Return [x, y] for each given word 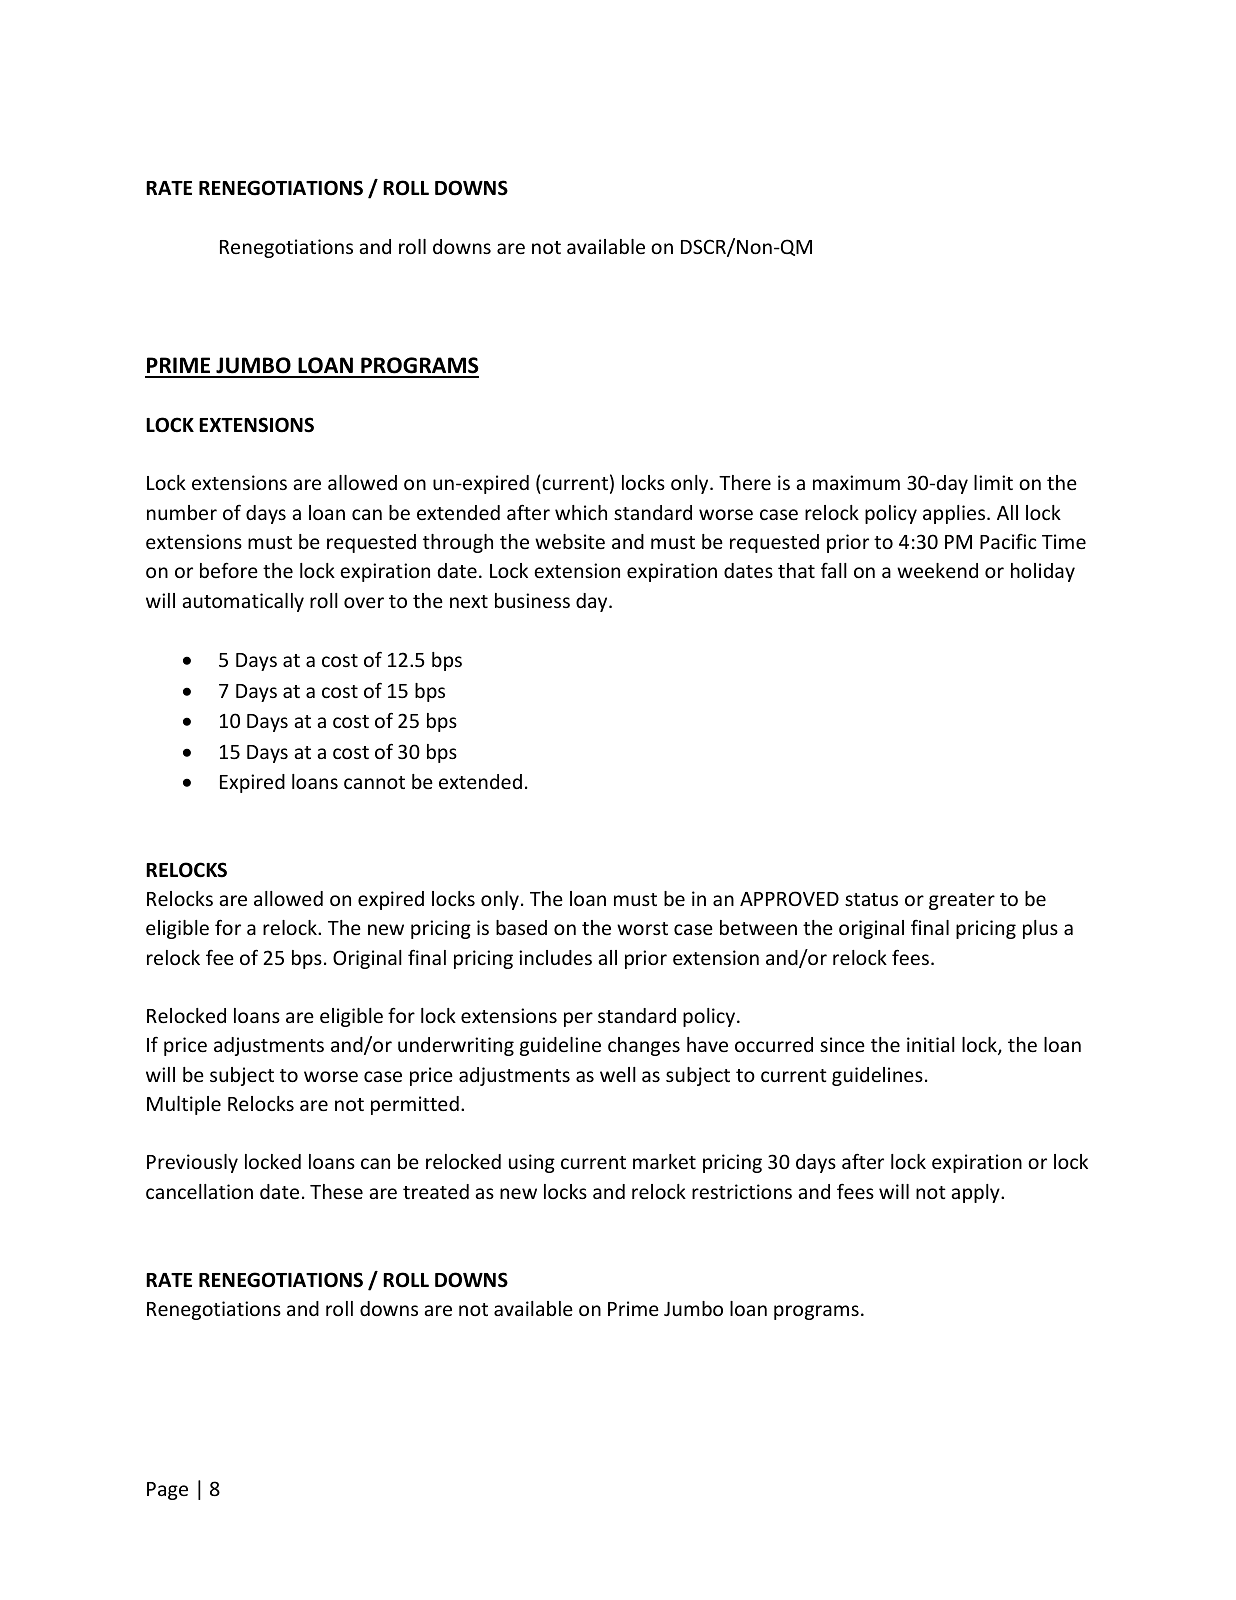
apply [976, 1193]
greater [962, 901]
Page [167, 1491]
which [581, 512]
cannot [374, 782]
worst [642, 928]
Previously [192, 1163]
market [664, 1161]
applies [955, 514]
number [182, 512]
